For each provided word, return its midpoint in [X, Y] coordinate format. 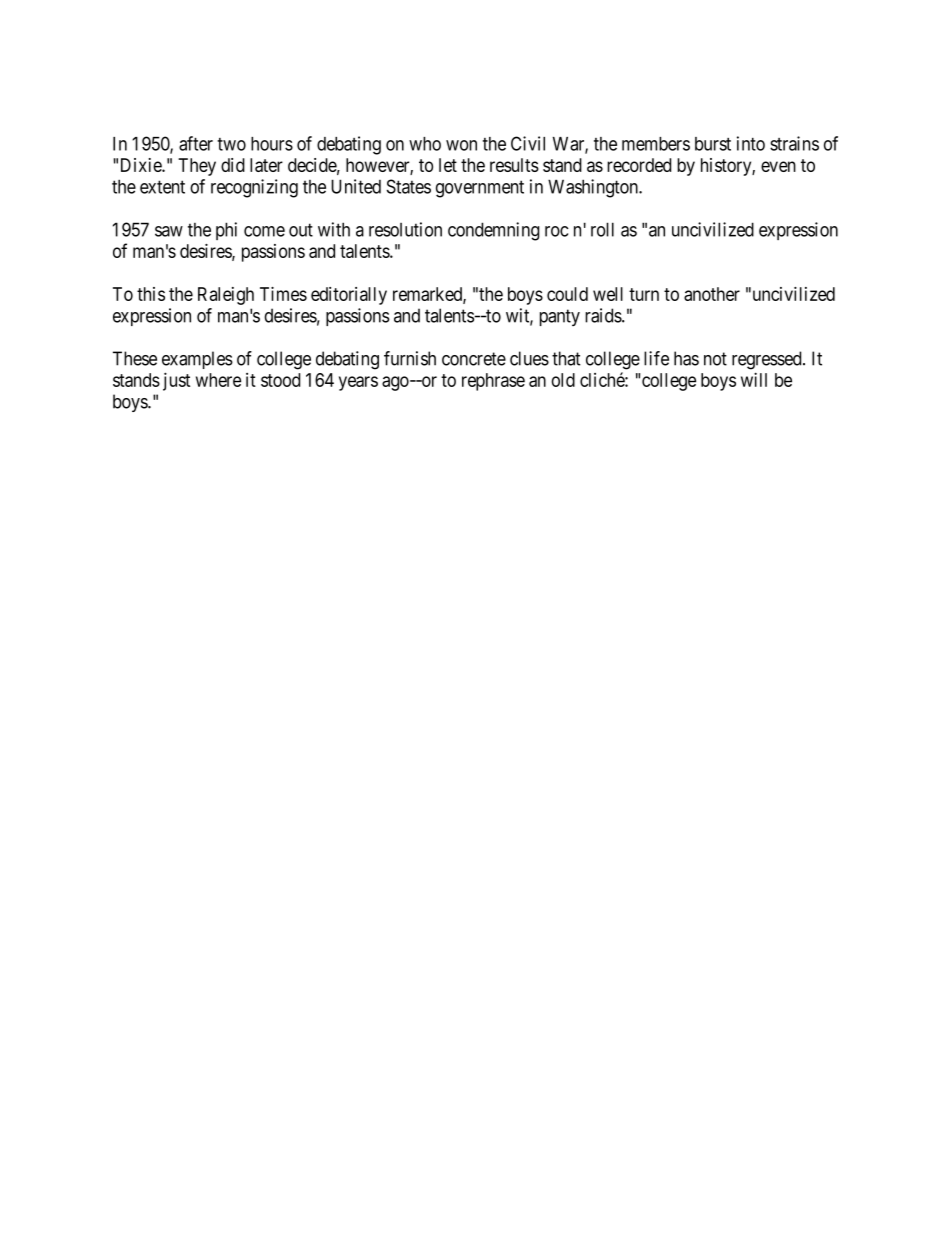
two [231, 144]
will [754, 379]
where [218, 380]
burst [713, 144]
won [461, 145]
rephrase [493, 382]
